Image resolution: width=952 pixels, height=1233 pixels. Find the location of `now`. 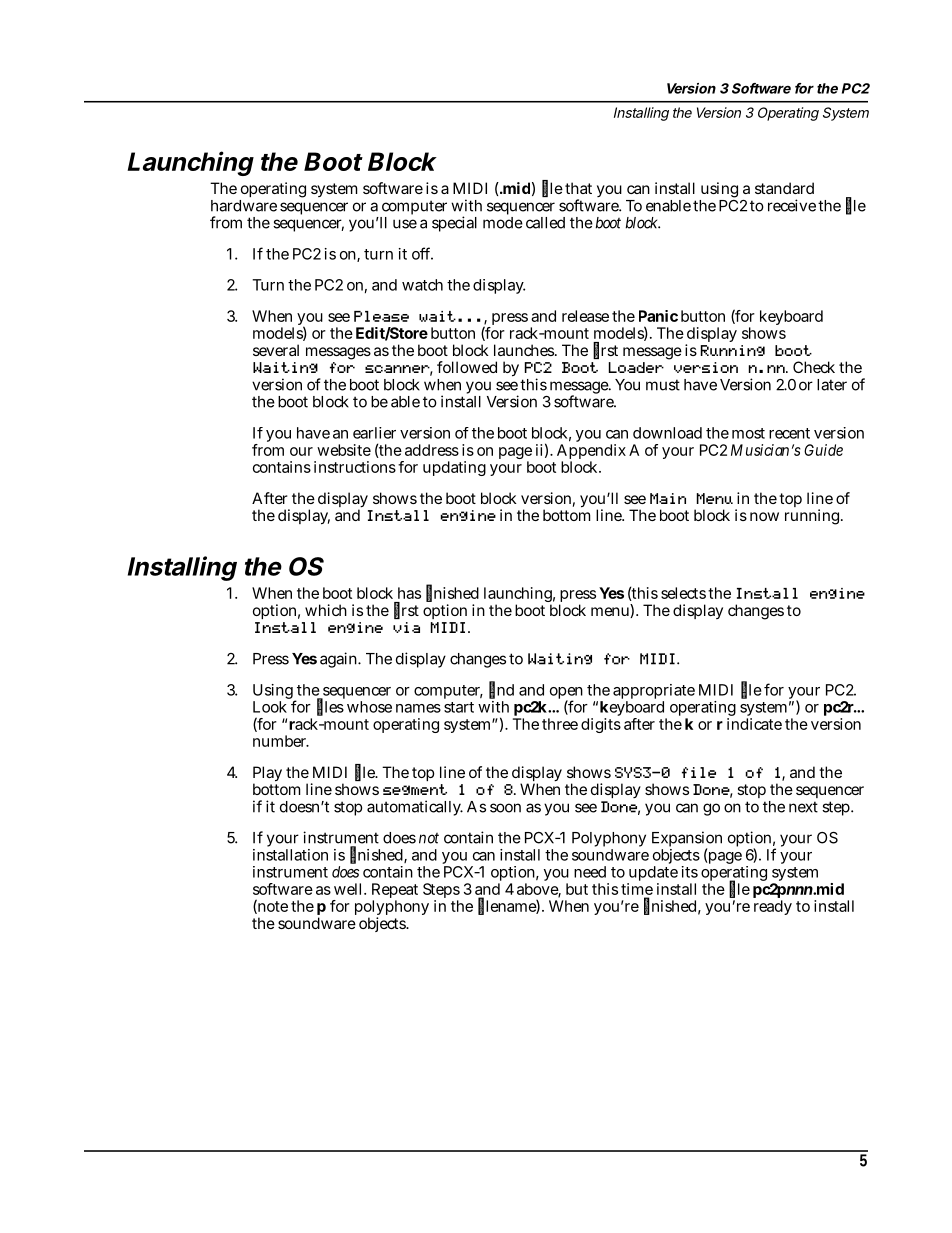

now is located at coordinates (764, 516).
